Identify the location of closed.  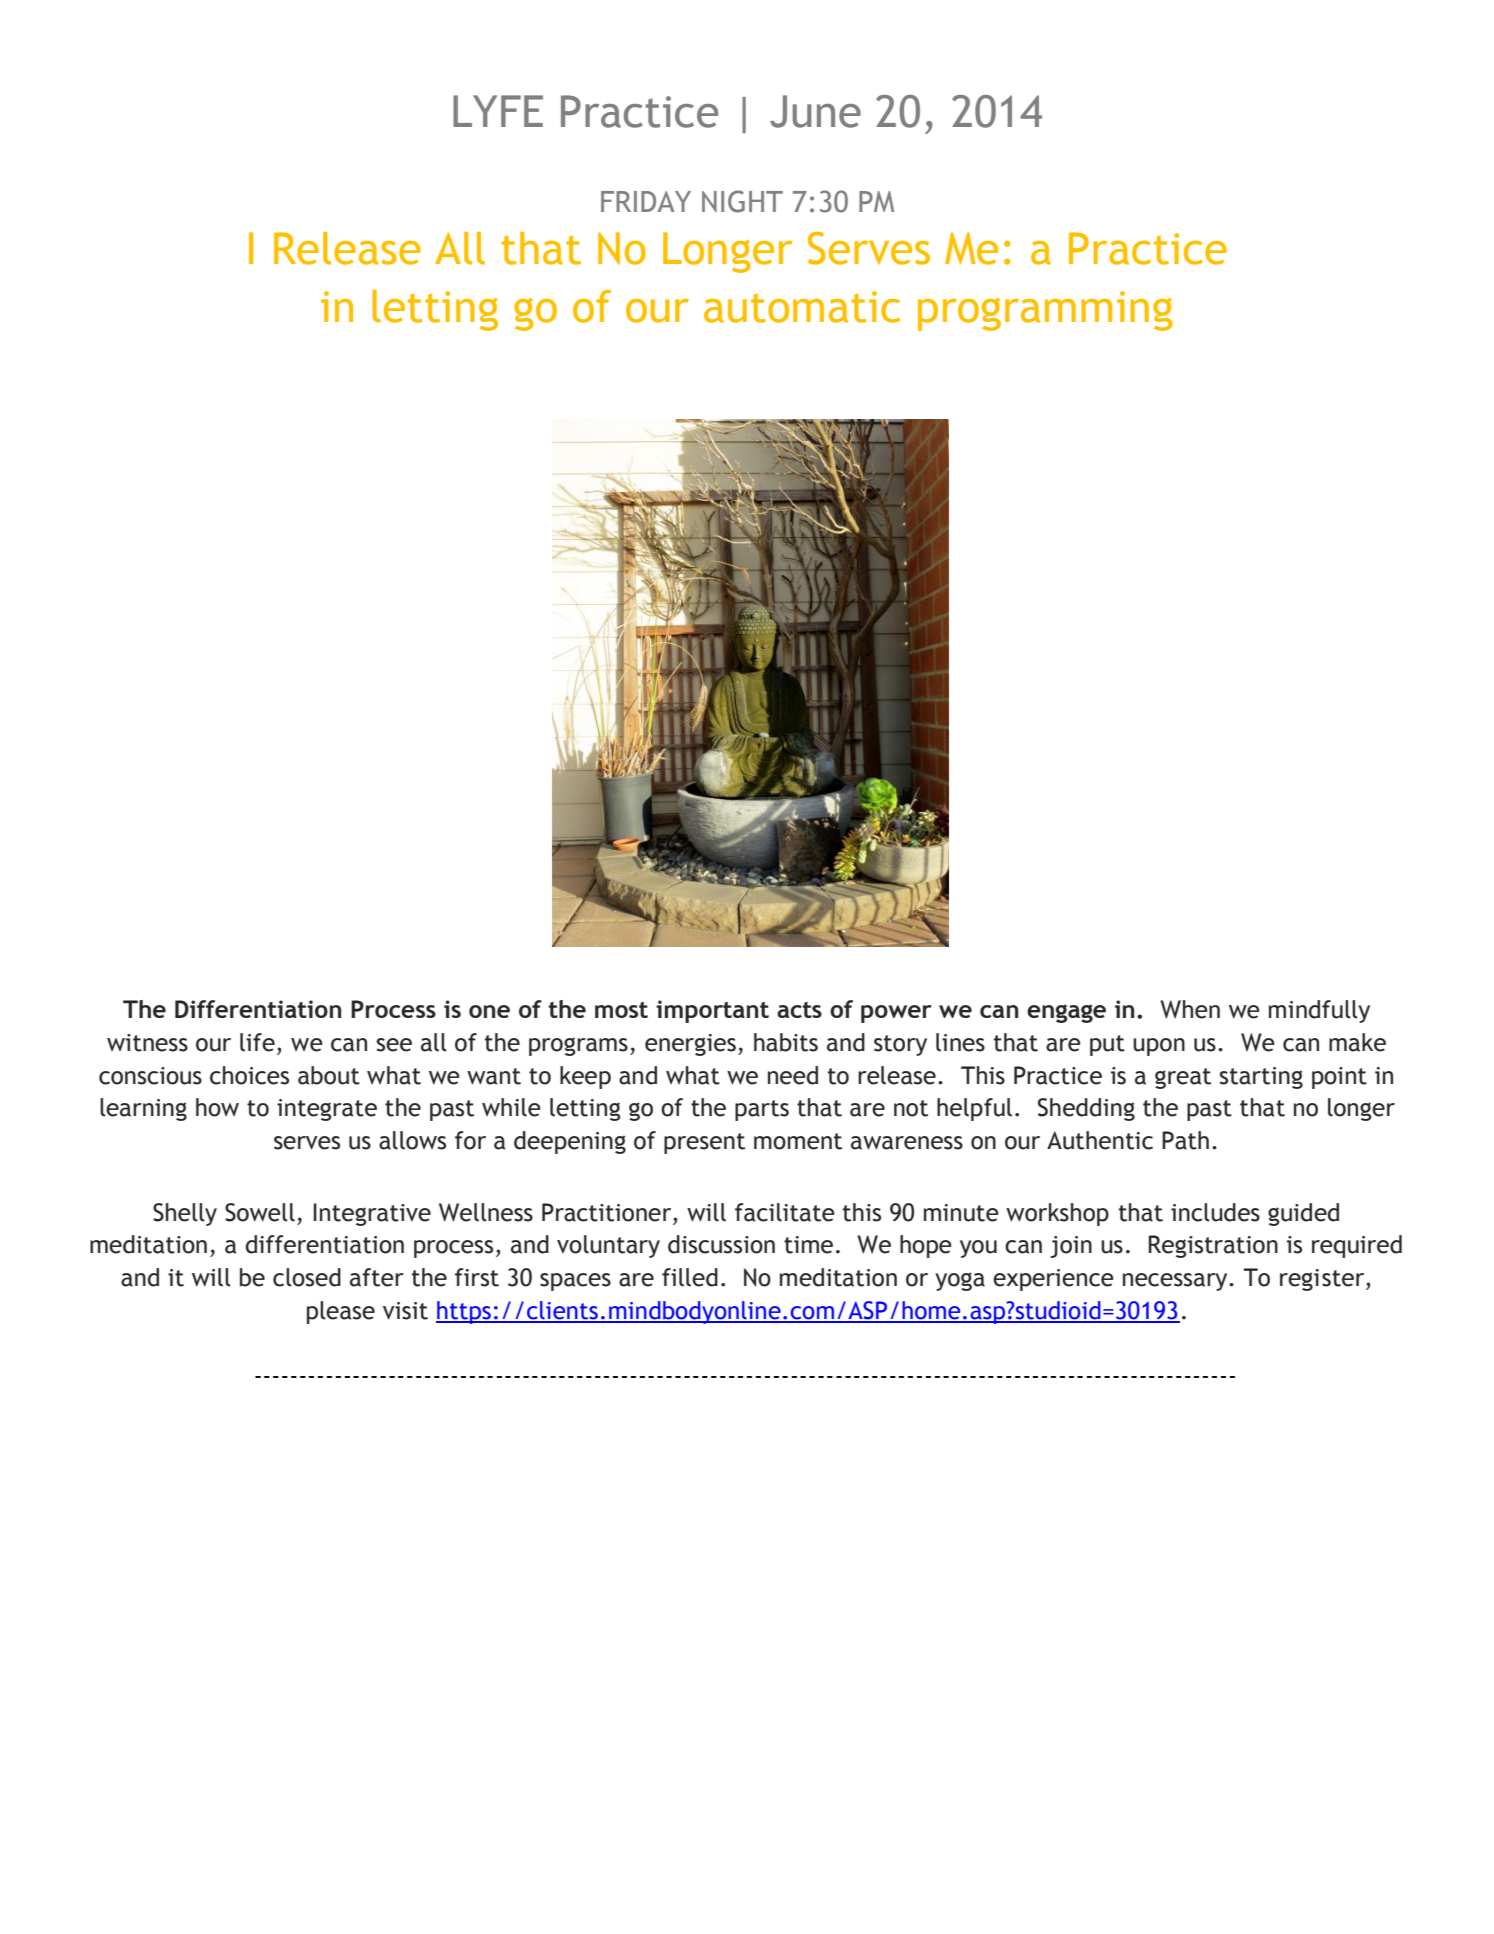
(307, 1277).
